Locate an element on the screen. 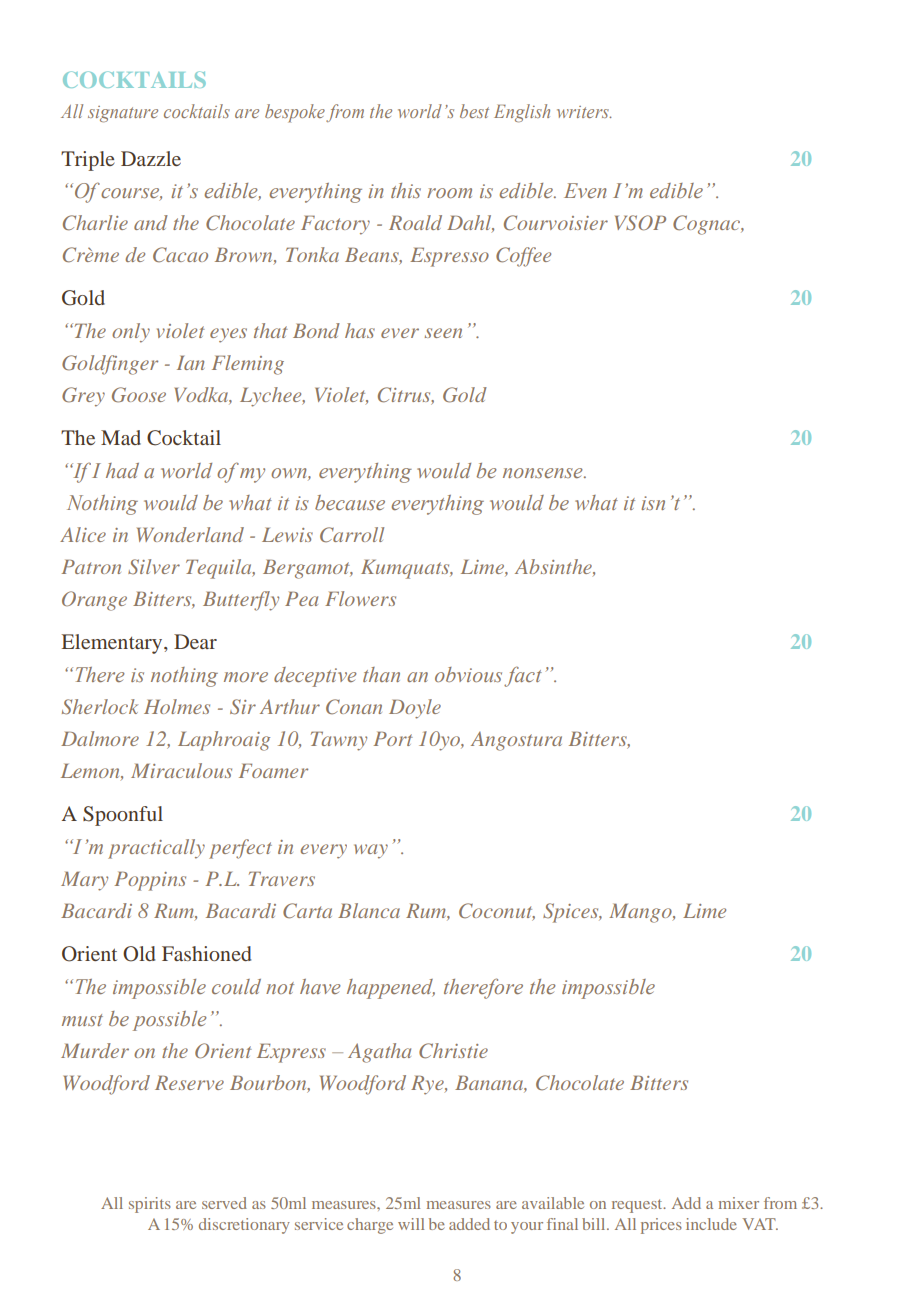 The width and height of the screenshot is (924, 1313). Dear is located at coordinates (195, 641).
